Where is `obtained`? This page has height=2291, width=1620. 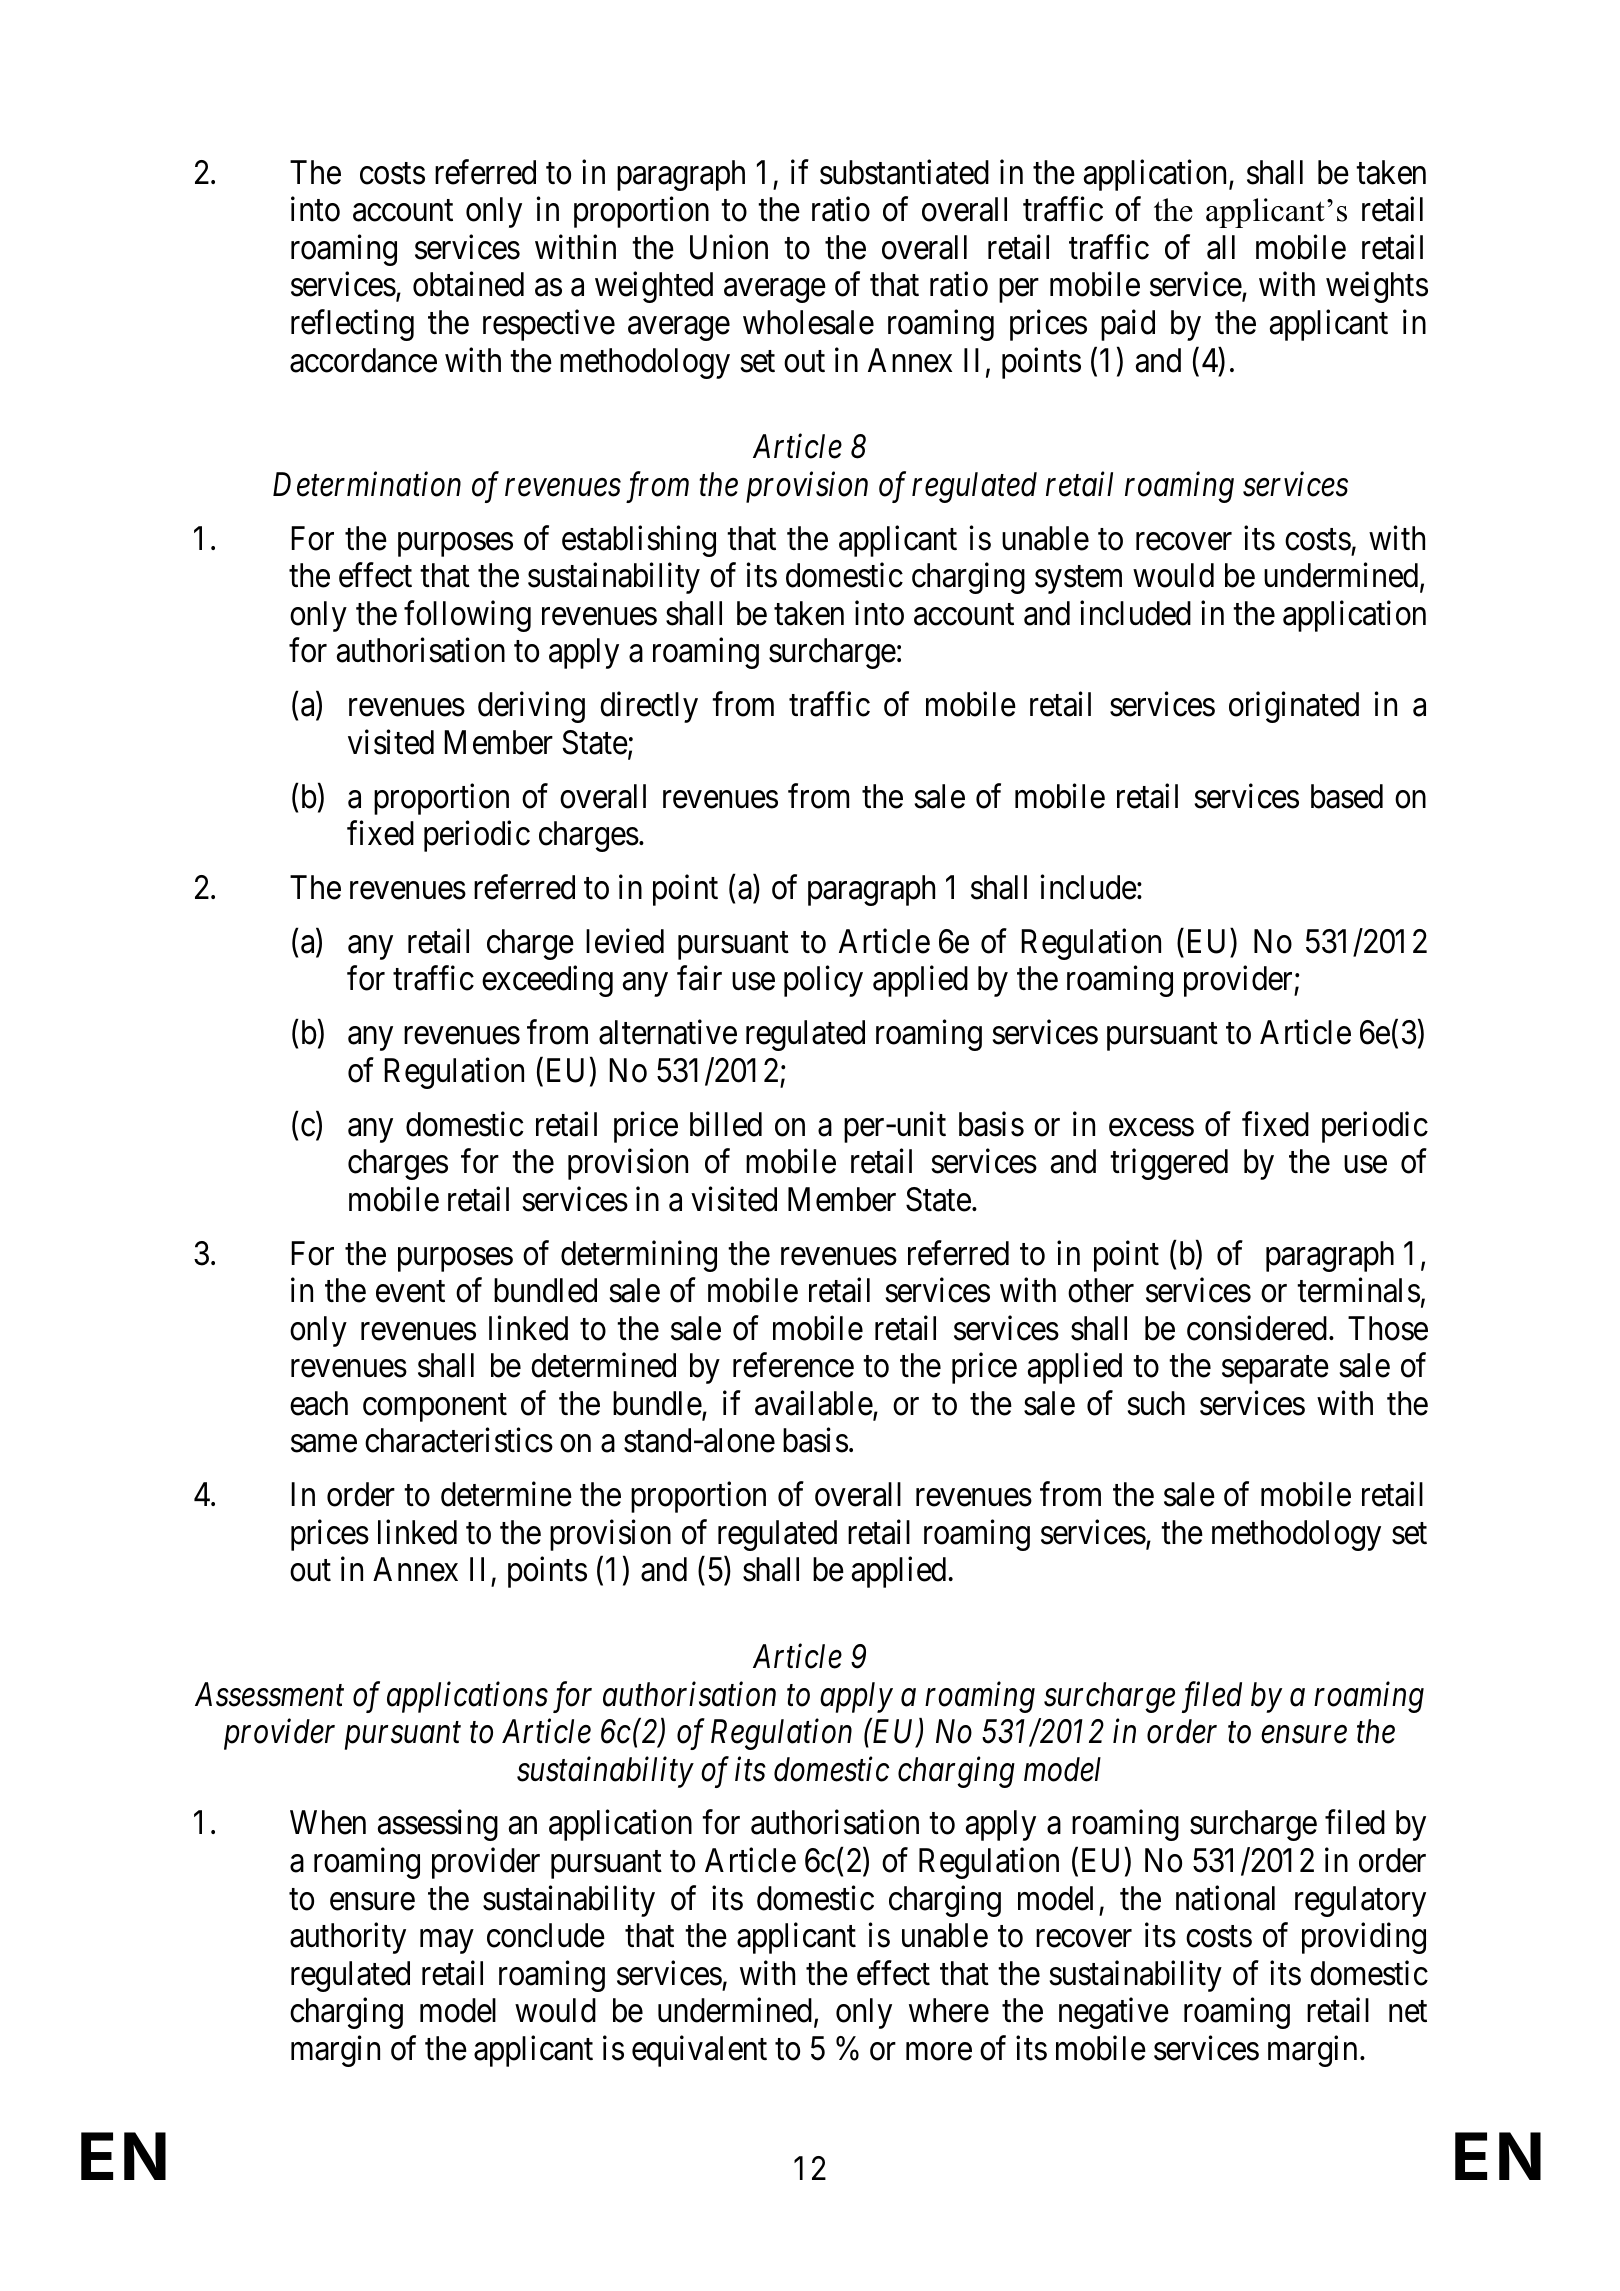
obtained is located at coordinates (468, 284).
